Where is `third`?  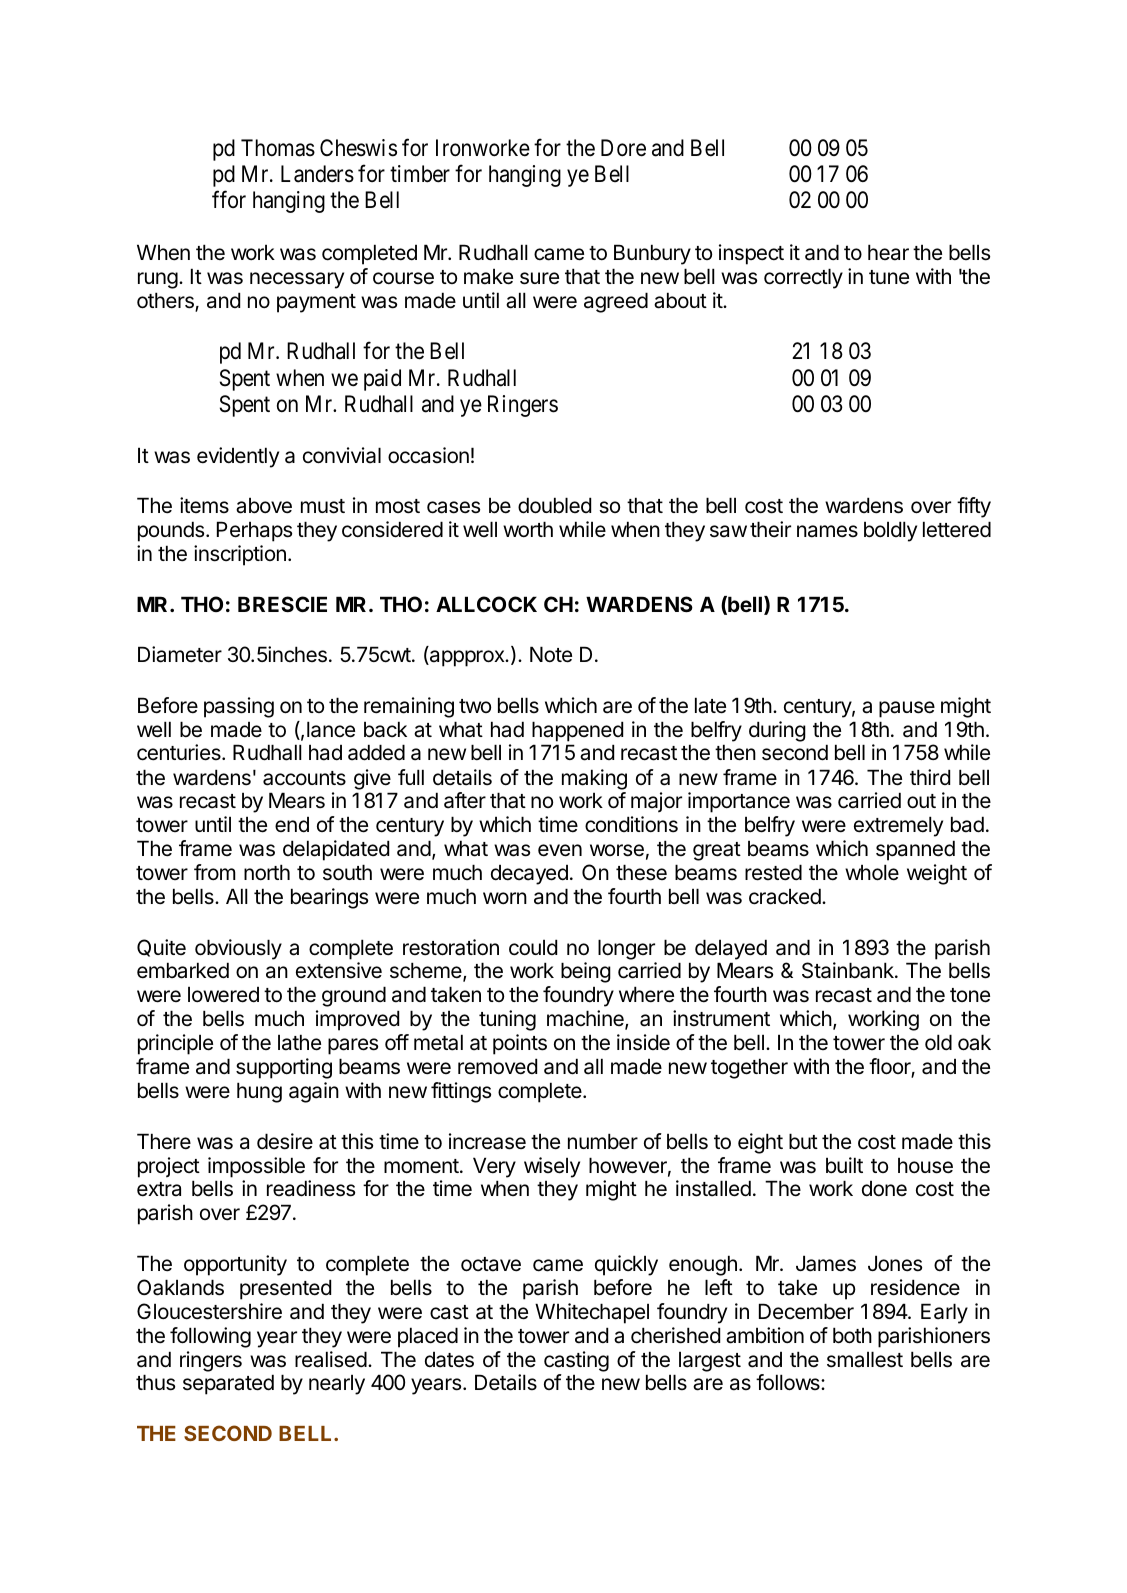 third is located at coordinates (930, 777).
